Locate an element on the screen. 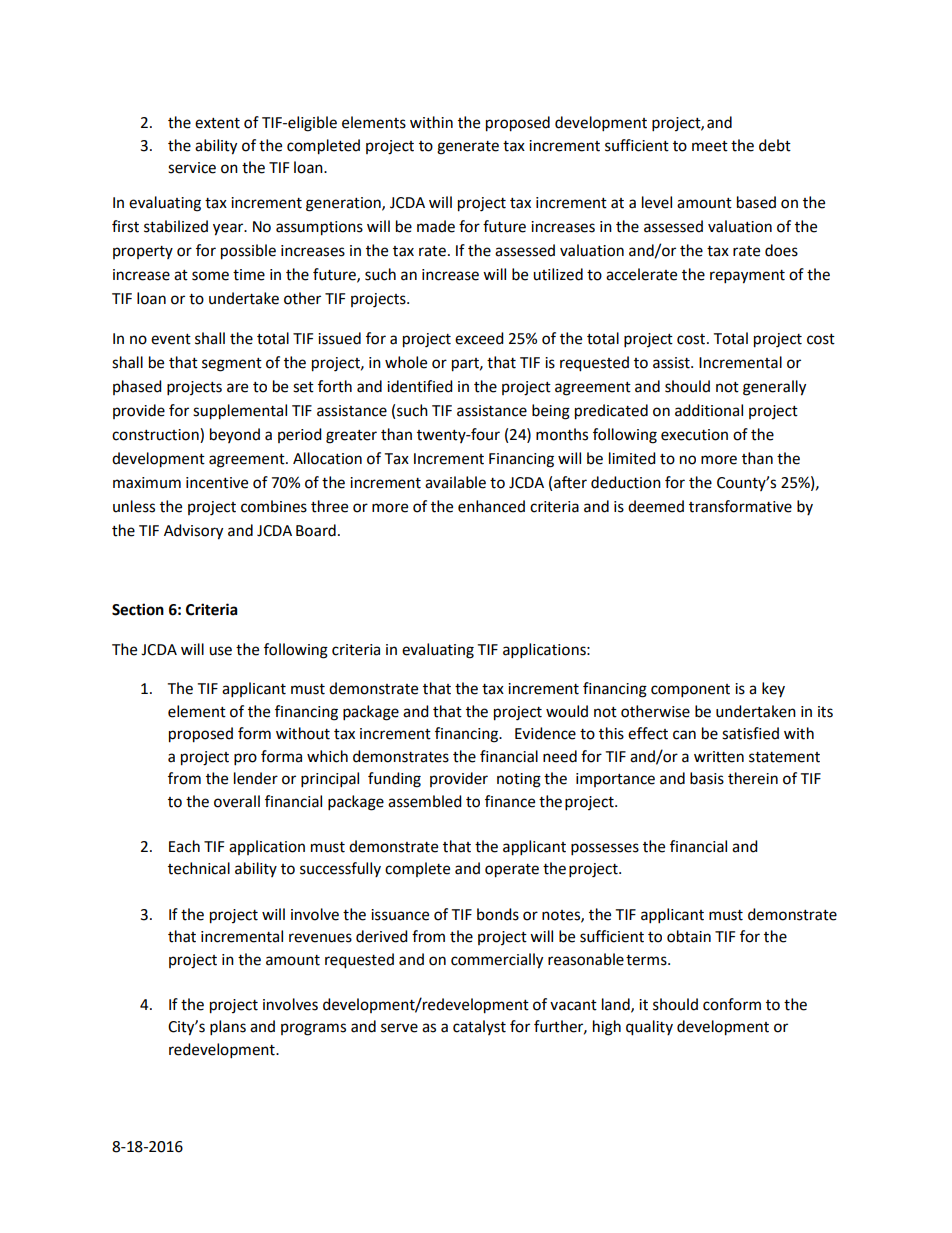 The height and width of the screenshot is (1233, 952). meet is located at coordinates (710, 146).
